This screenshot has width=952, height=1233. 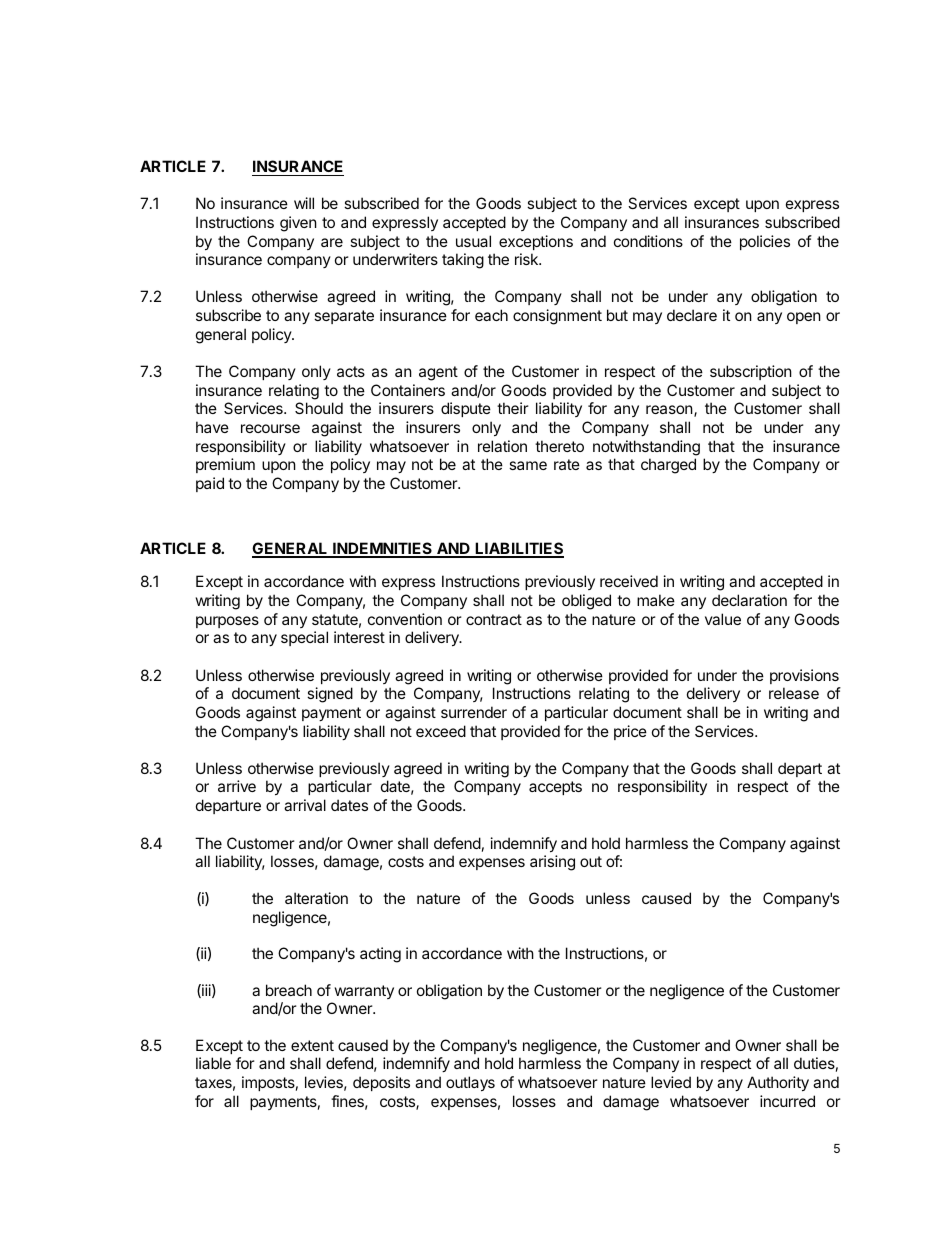 I want to click on usual, so click(x=473, y=241).
